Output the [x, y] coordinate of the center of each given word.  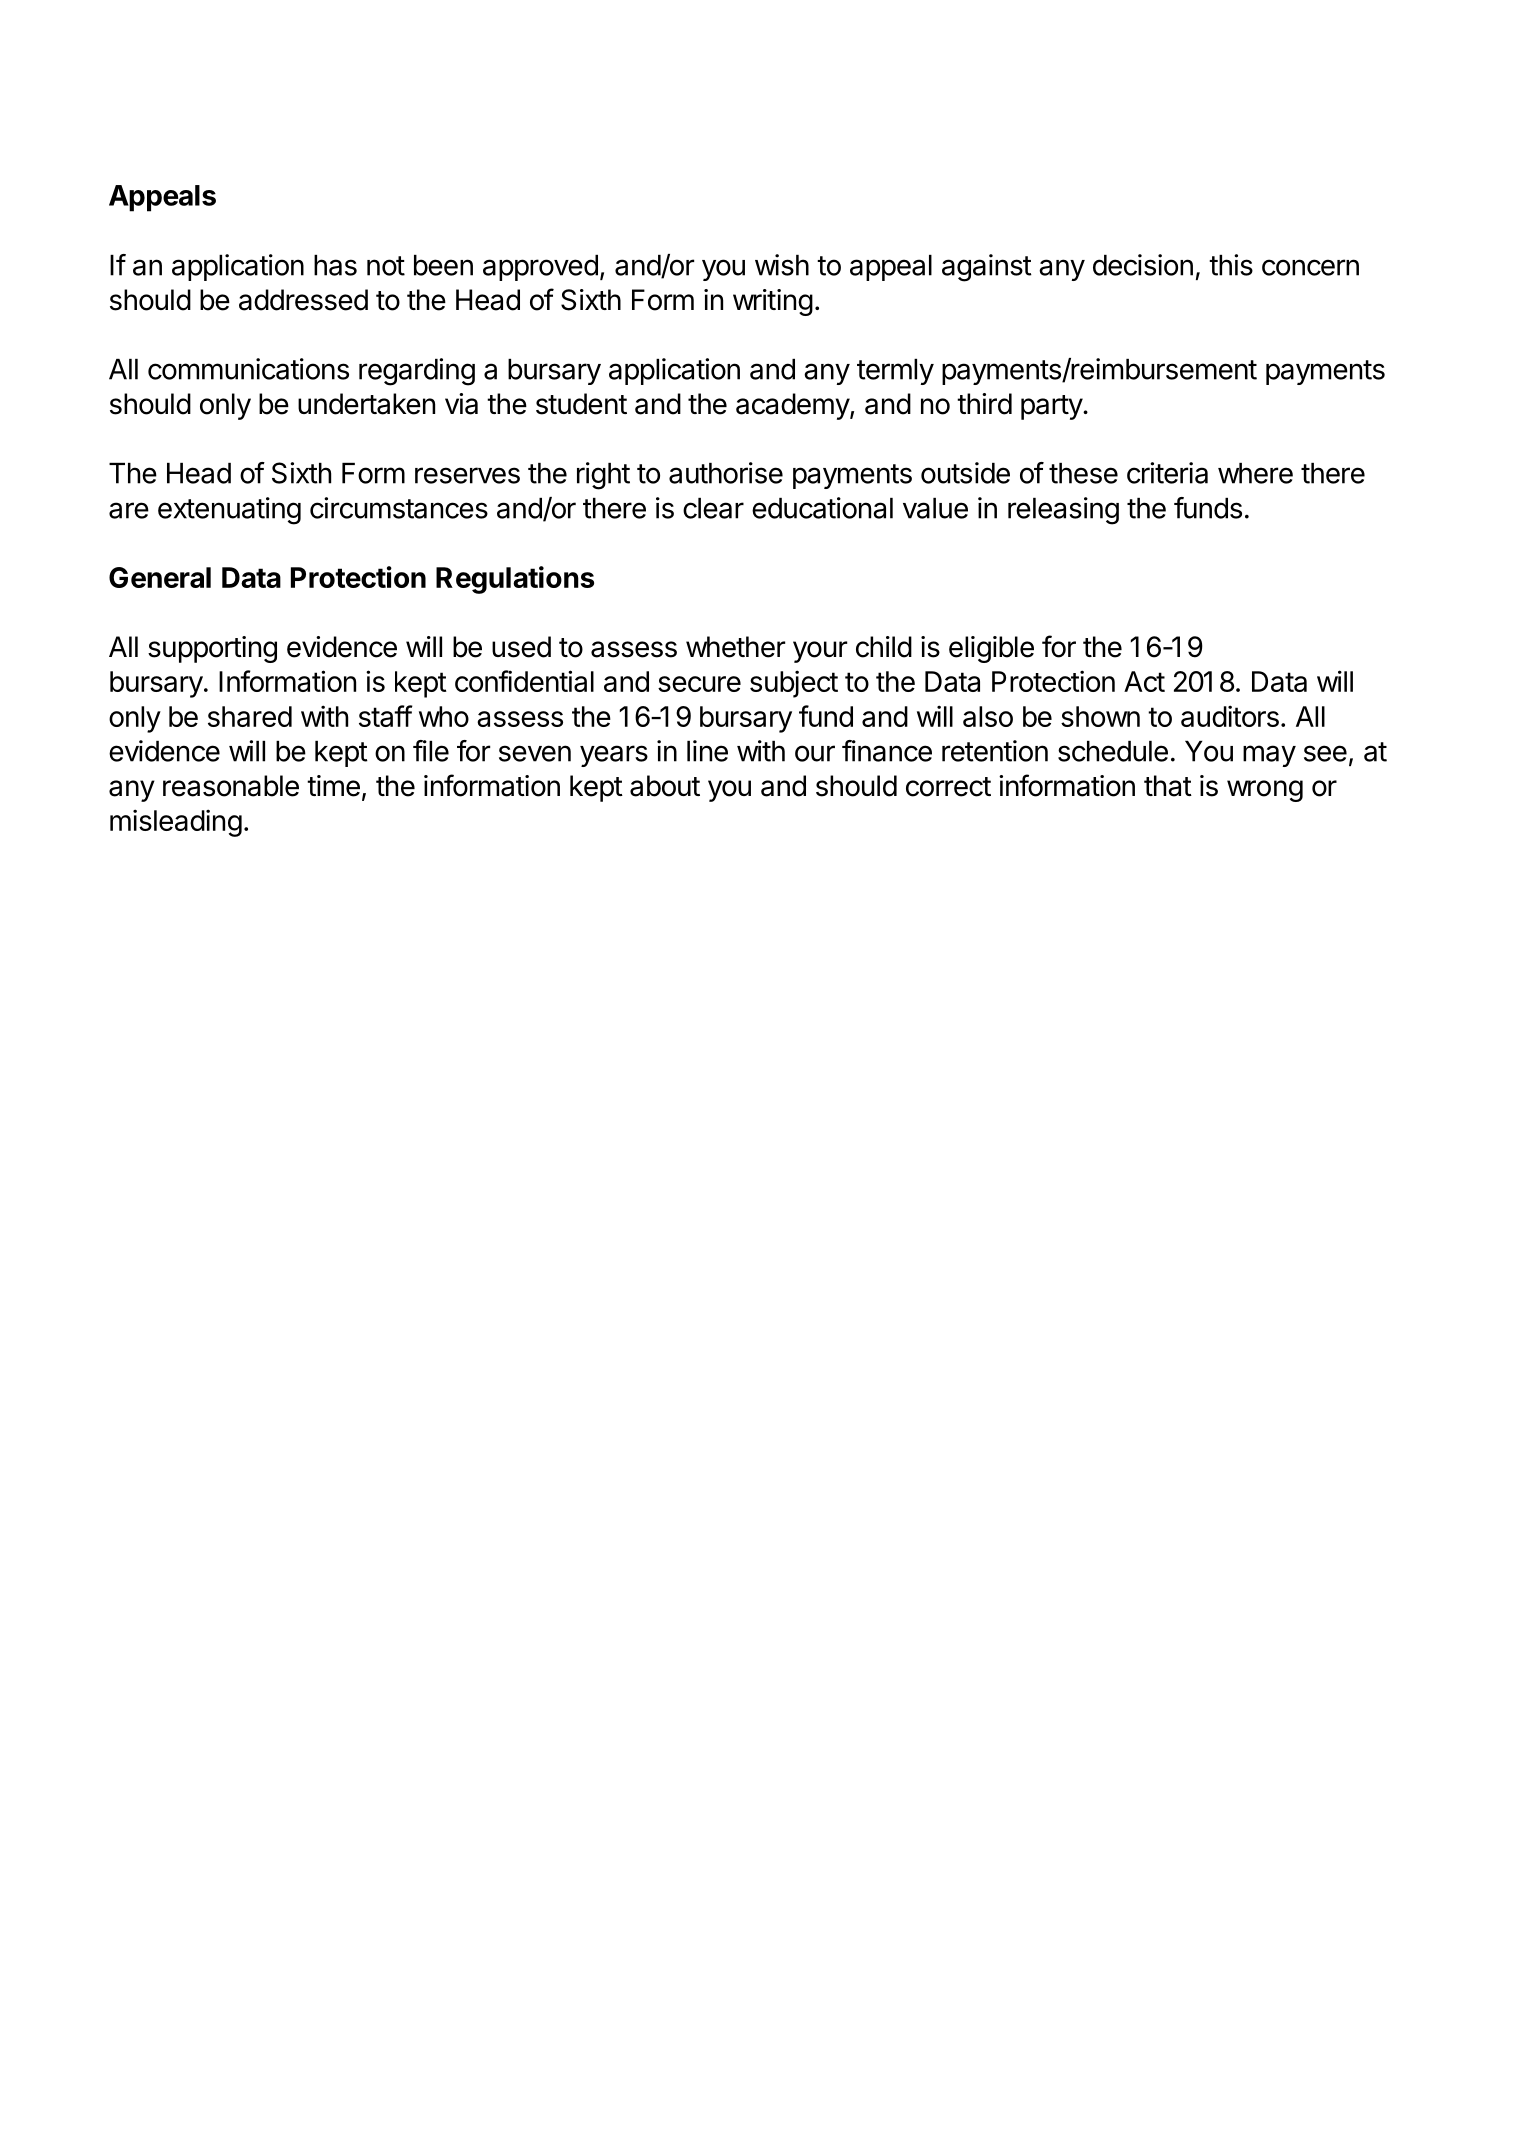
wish [782, 265]
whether [735, 647]
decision [1143, 265]
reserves [467, 475]
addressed [303, 300]
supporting [212, 649]
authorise [726, 473]
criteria [1167, 473]
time [333, 786]
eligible [991, 649]
